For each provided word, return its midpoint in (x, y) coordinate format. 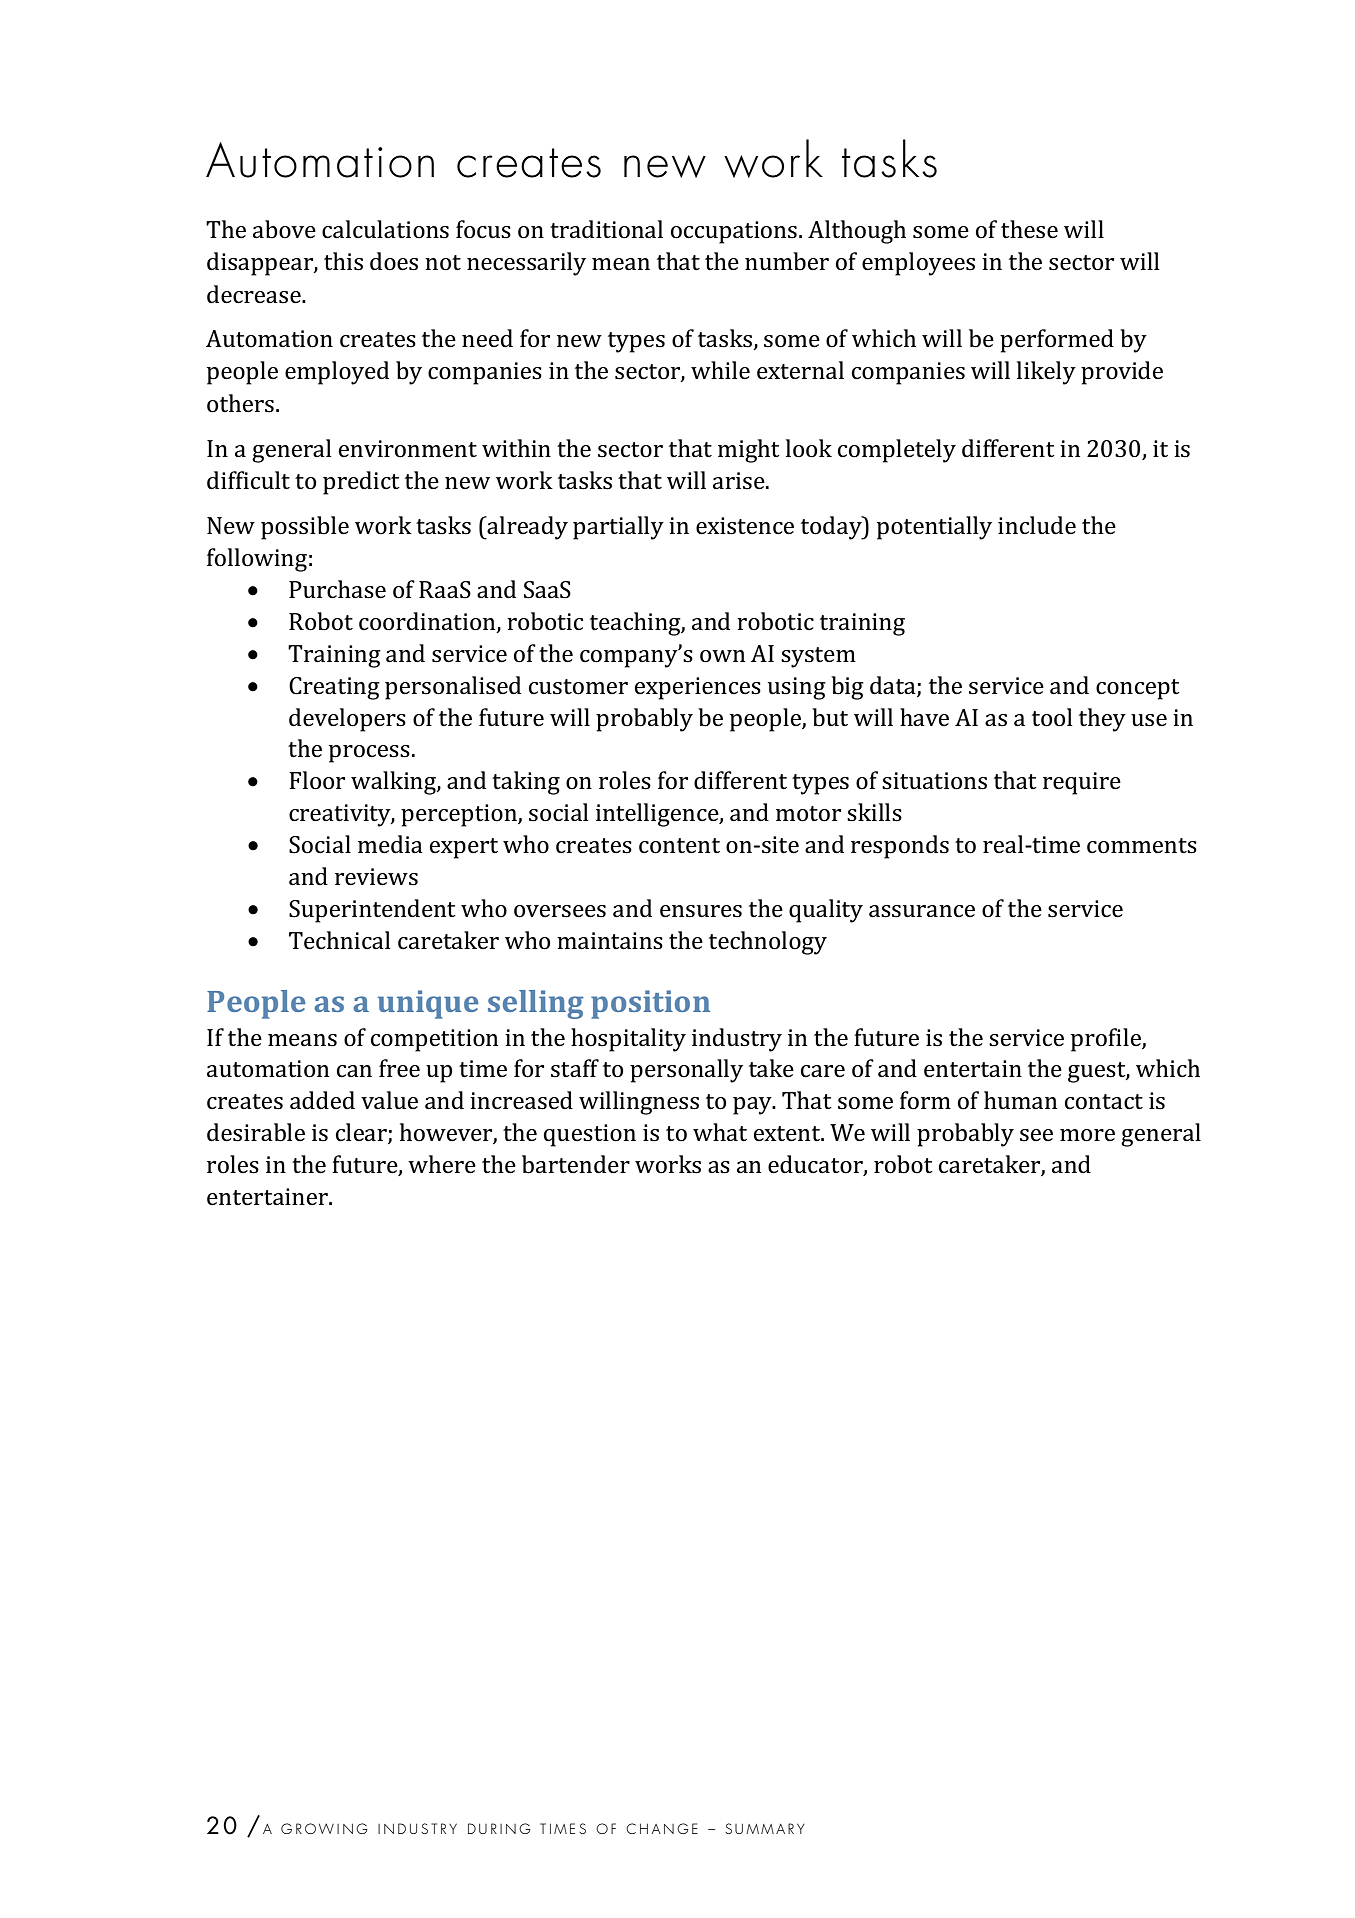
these (1029, 229)
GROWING (324, 1828)
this (343, 261)
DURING (499, 1828)
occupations (734, 232)
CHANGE (662, 1828)
